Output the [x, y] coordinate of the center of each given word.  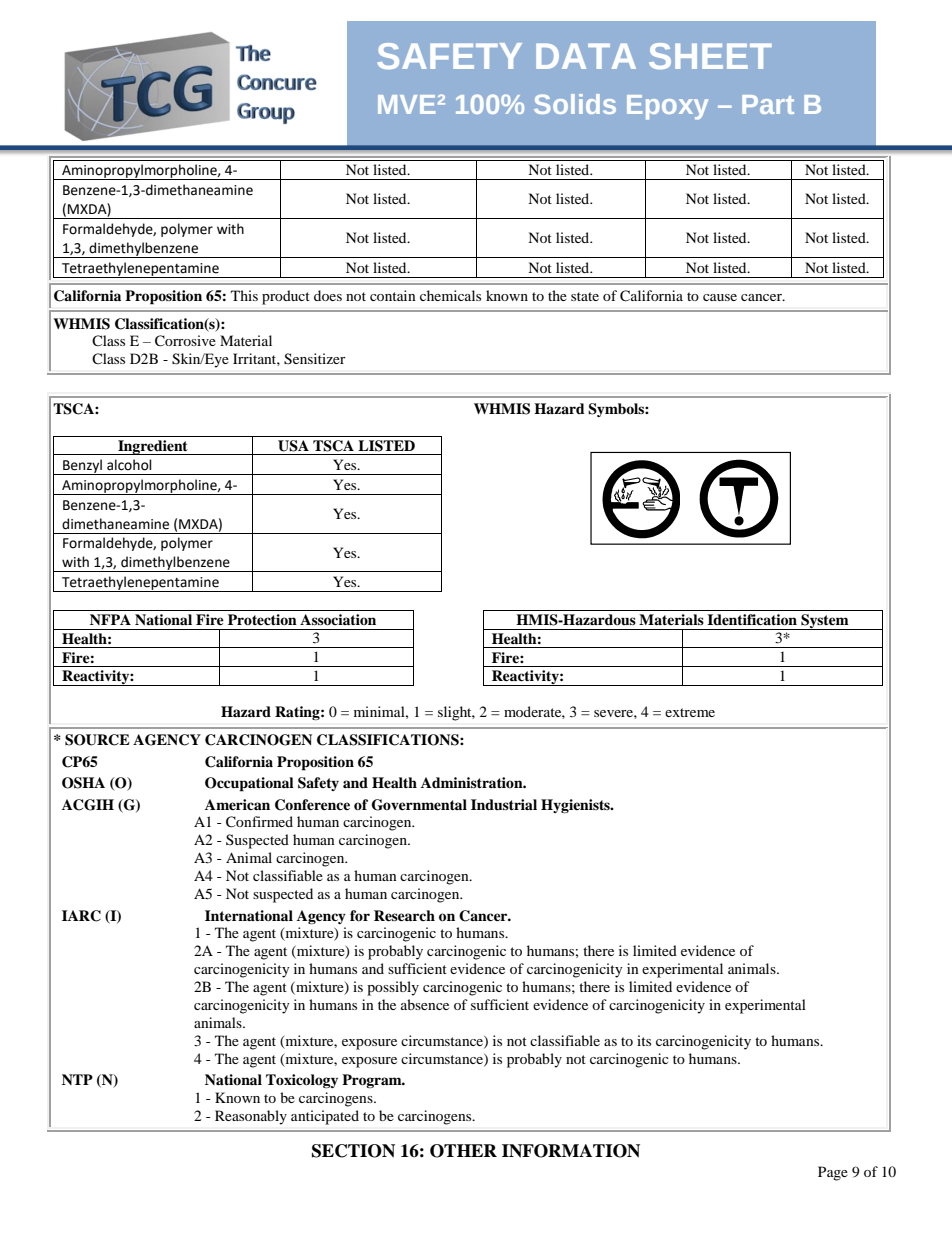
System [825, 622]
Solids [575, 104]
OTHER [463, 1151]
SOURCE [97, 740]
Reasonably [251, 1117]
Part [768, 104]
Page [833, 1173]
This [244, 295]
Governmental [419, 805]
